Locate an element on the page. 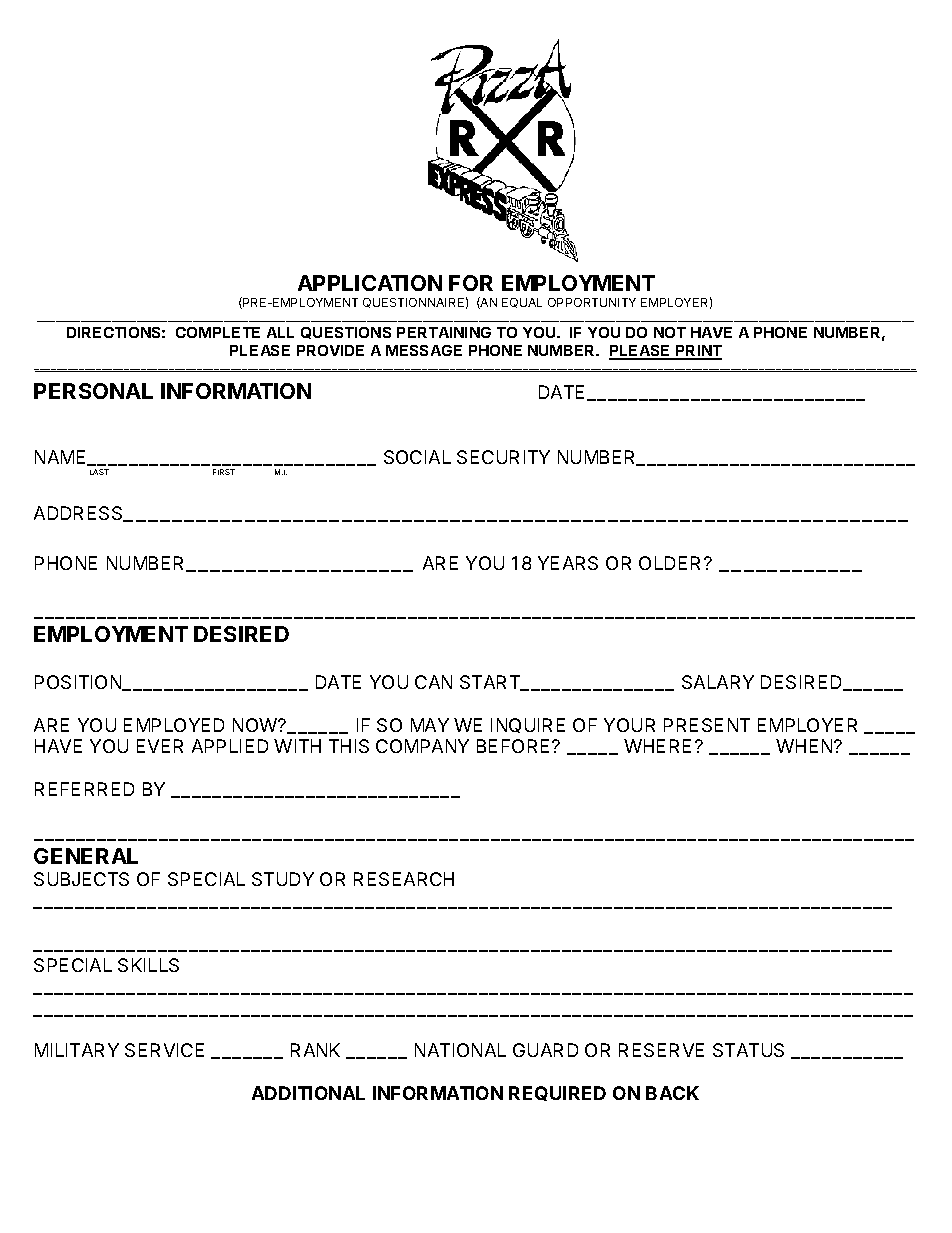 The height and width of the page is (1233, 952). EMPLOYED is located at coordinates (174, 725).
